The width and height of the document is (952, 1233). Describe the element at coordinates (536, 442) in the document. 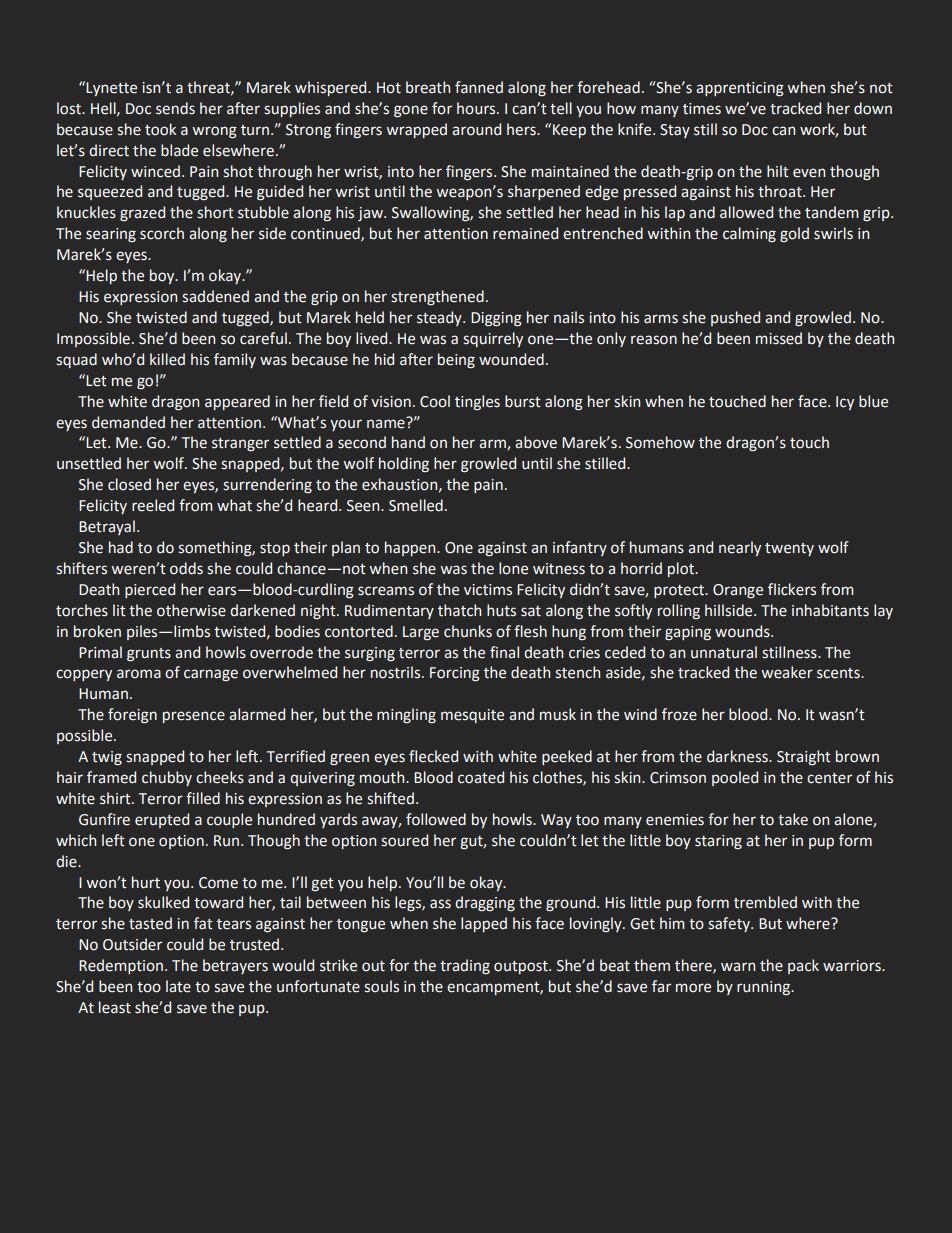

I see `above` at that location.
